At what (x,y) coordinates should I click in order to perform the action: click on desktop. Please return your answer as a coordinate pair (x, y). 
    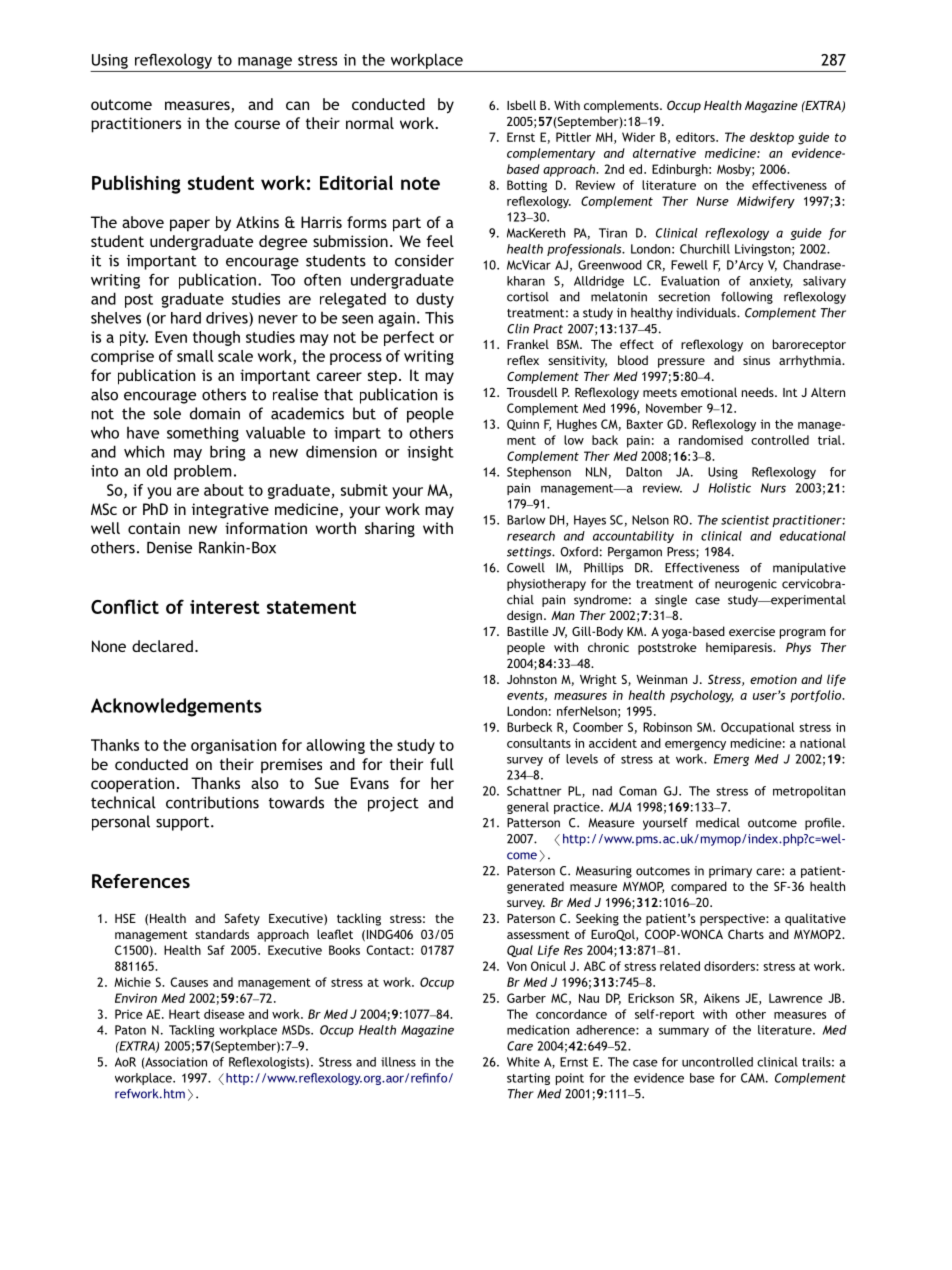
    Looking at the image, I should click on (772, 138).
